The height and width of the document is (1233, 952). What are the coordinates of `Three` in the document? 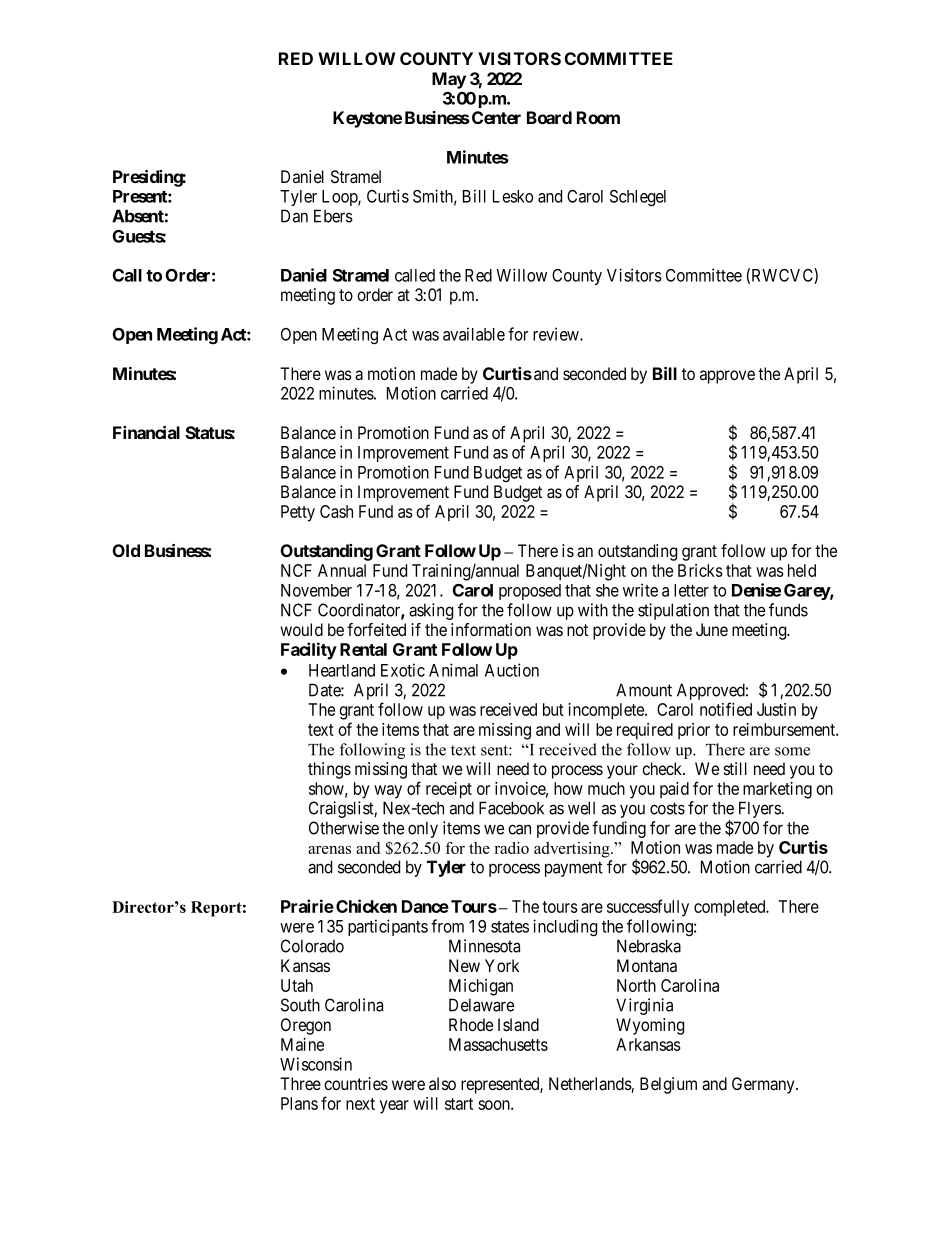 It's located at (300, 1083).
